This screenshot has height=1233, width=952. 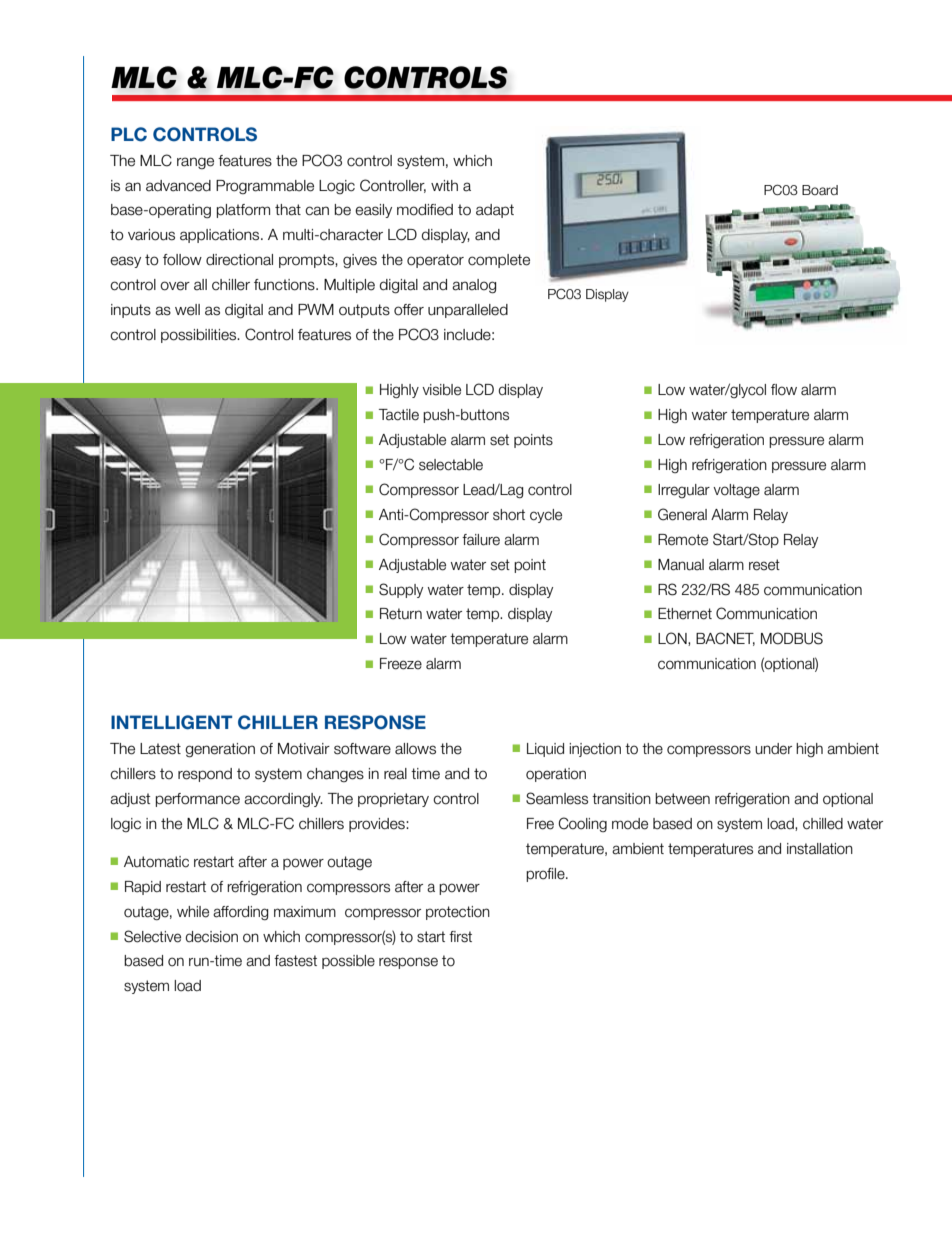 What do you see at coordinates (481, 540) in the screenshot?
I see `failure` at bounding box center [481, 540].
